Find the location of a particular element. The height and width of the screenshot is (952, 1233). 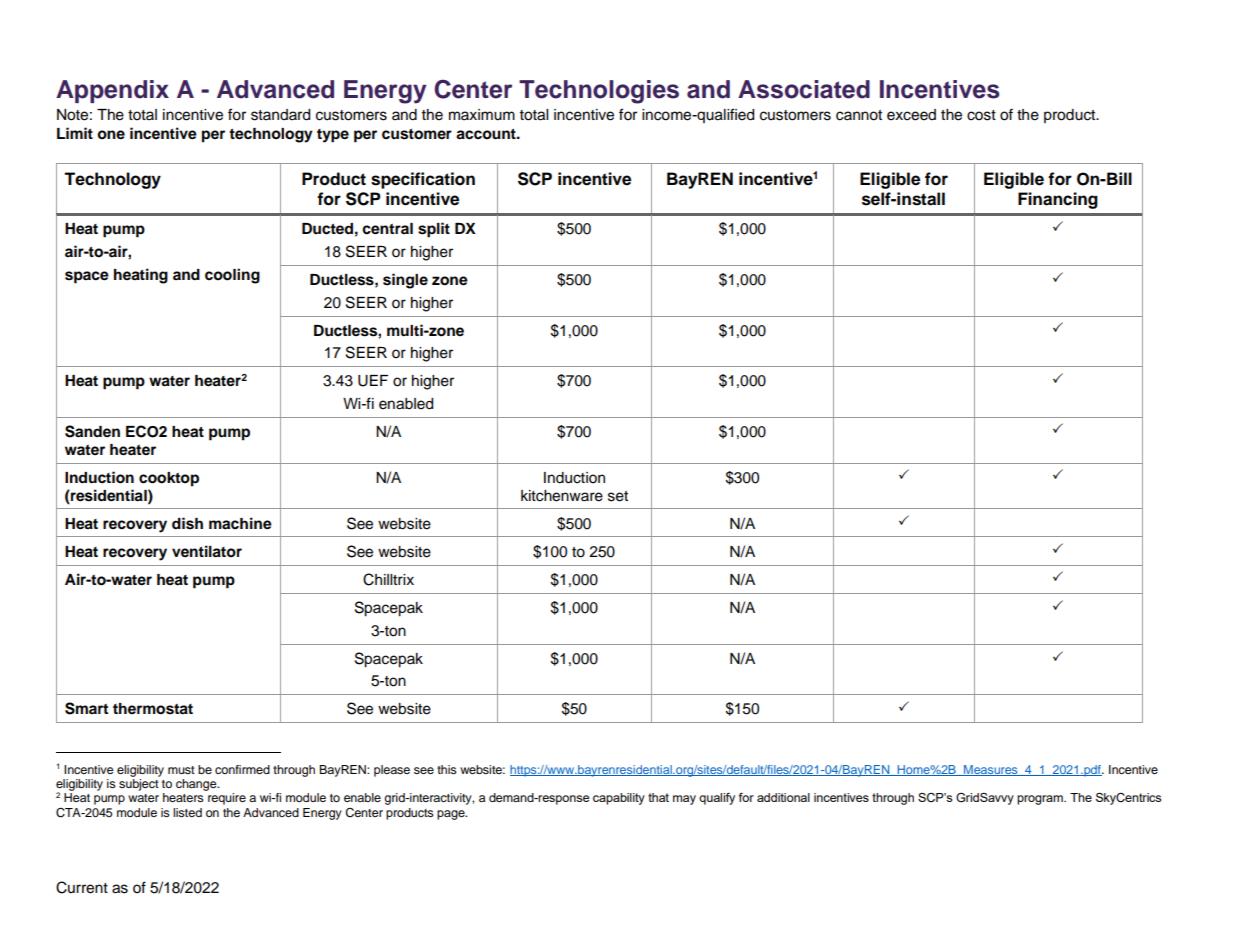

Current is located at coordinates (82, 887).
